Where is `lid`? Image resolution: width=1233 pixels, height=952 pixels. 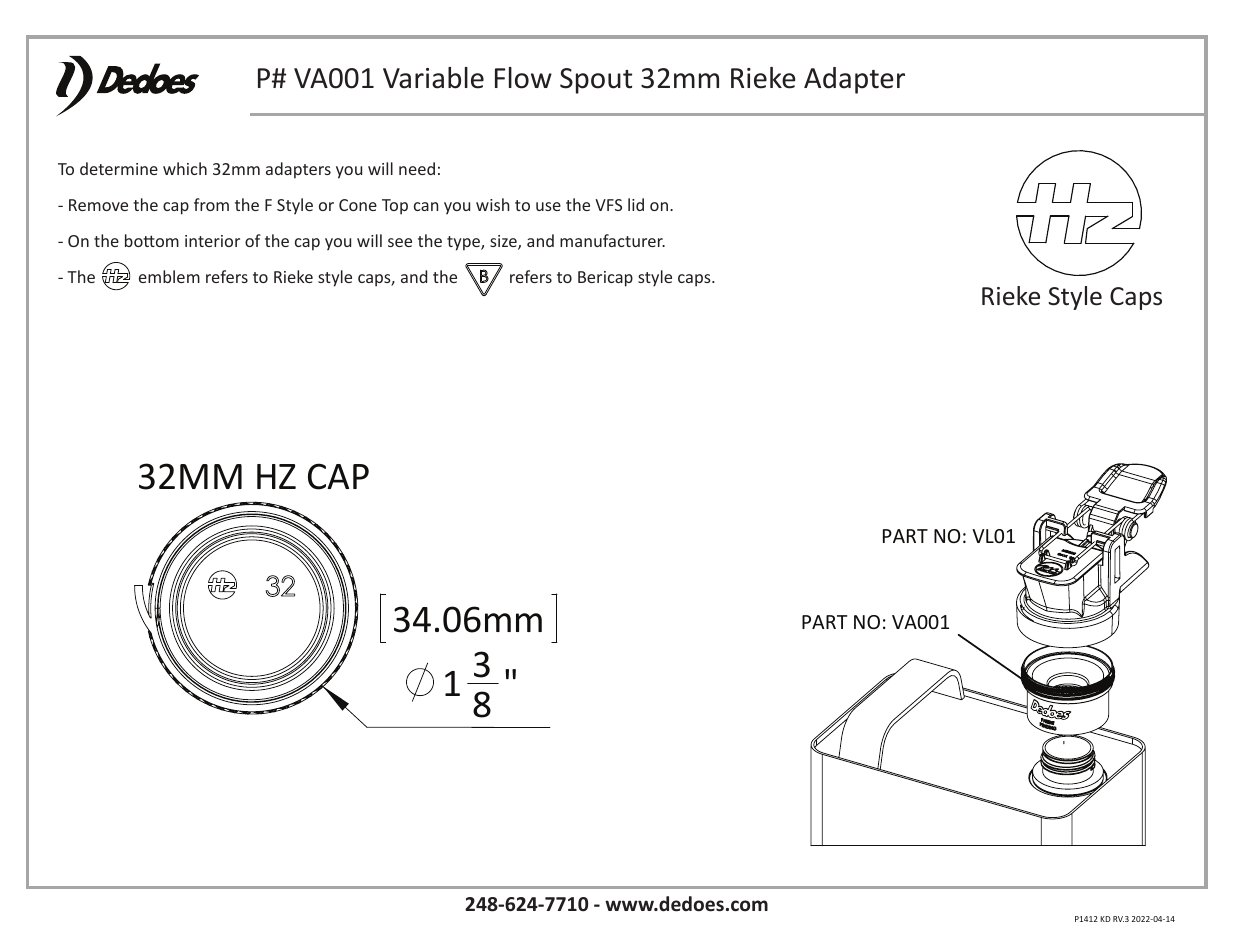
lid is located at coordinates (636, 204).
